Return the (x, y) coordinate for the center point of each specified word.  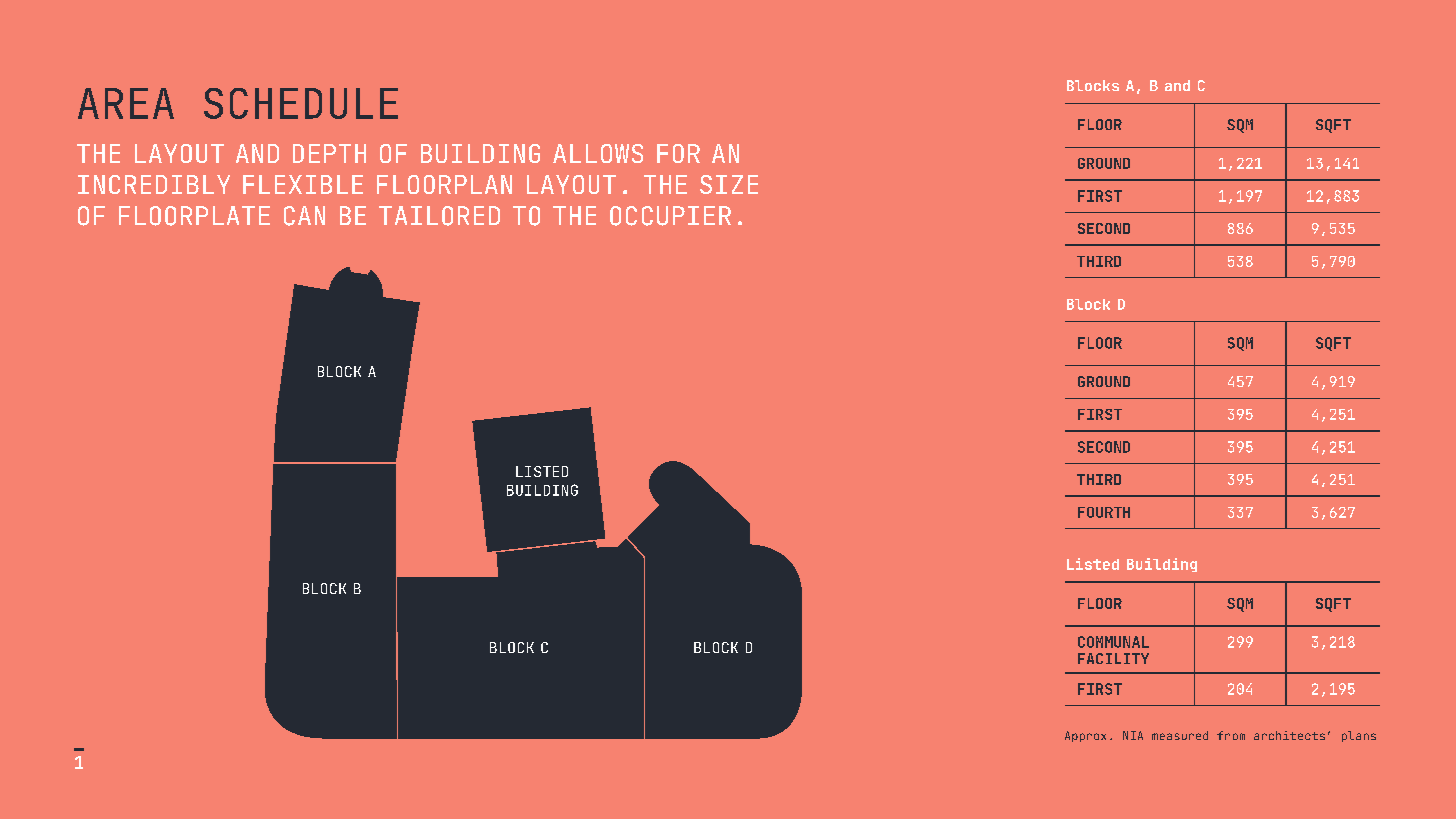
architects (1289, 735)
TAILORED (439, 216)
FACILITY (1113, 658)
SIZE (729, 184)
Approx (1085, 736)
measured (1180, 735)
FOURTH (1104, 512)
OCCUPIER (670, 216)
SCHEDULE (301, 103)
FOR (678, 153)
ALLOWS (598, 153)
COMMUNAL (1113, 642)
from (1231, 735)
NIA (1133, 735)
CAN (304, 216)
